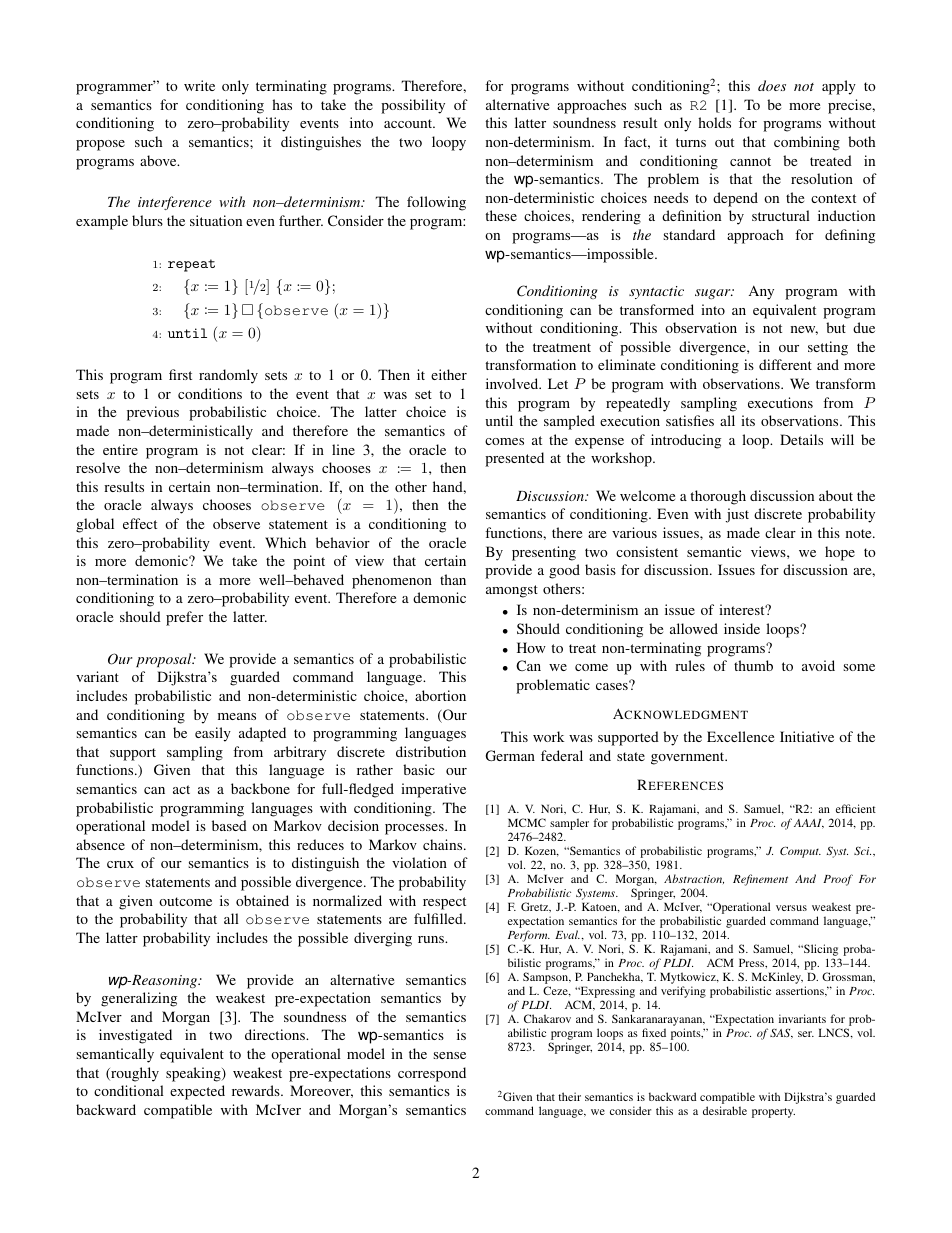 The image size is (952, 1233). Describe the element at coordinates (199, 85) in the screenshot. I see `write` at that location.
